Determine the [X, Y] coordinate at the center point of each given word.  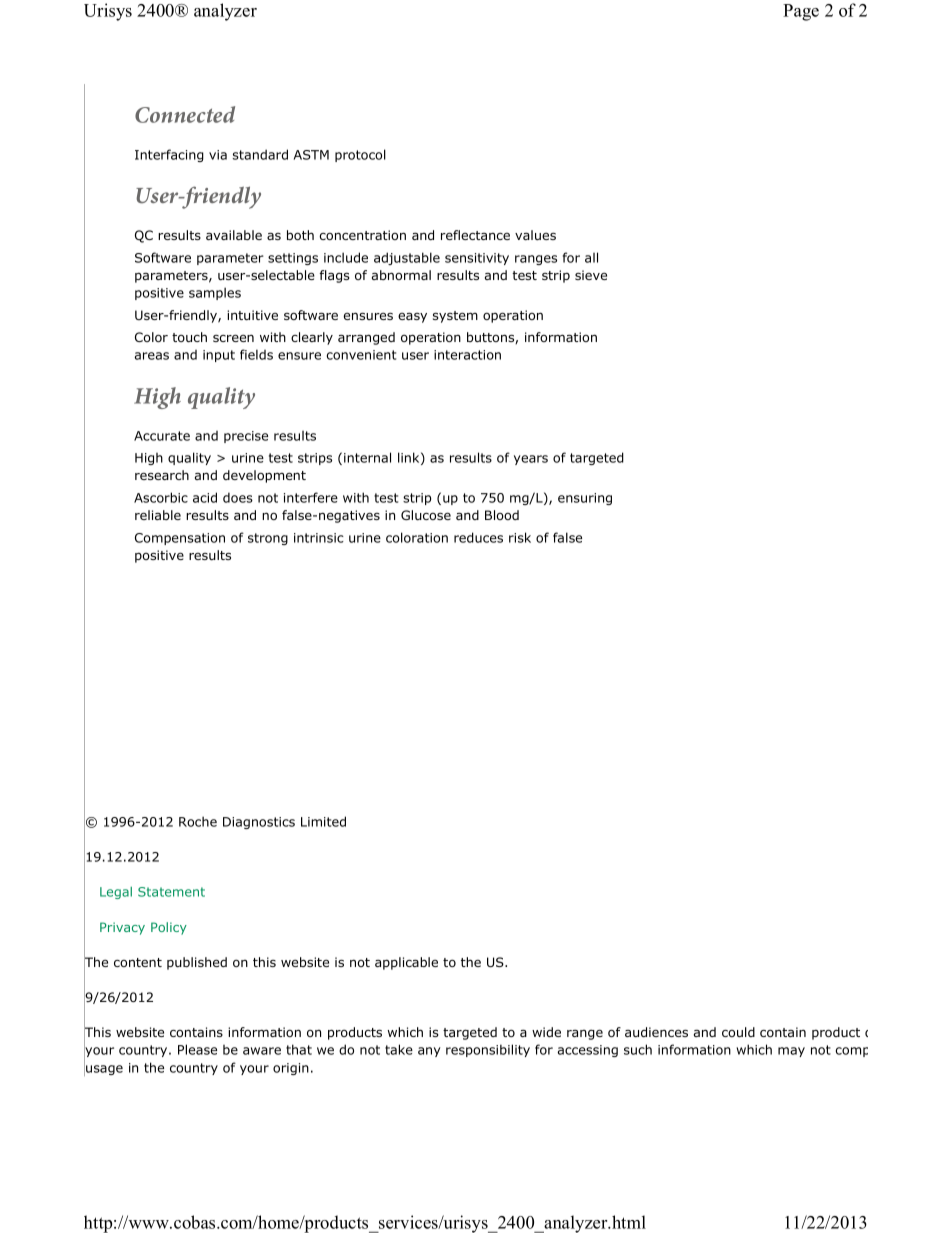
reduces [478, 537]
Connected [185, 114]
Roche [198, 821]
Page [801, 12]
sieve [591, 275]
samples [215, 293]
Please [197, 1049]
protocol [360, 155]
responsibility [488, 1050]
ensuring [585, 499]
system [455, 317]
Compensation [180, 539]
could [738, 1032]
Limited [323, 821]
